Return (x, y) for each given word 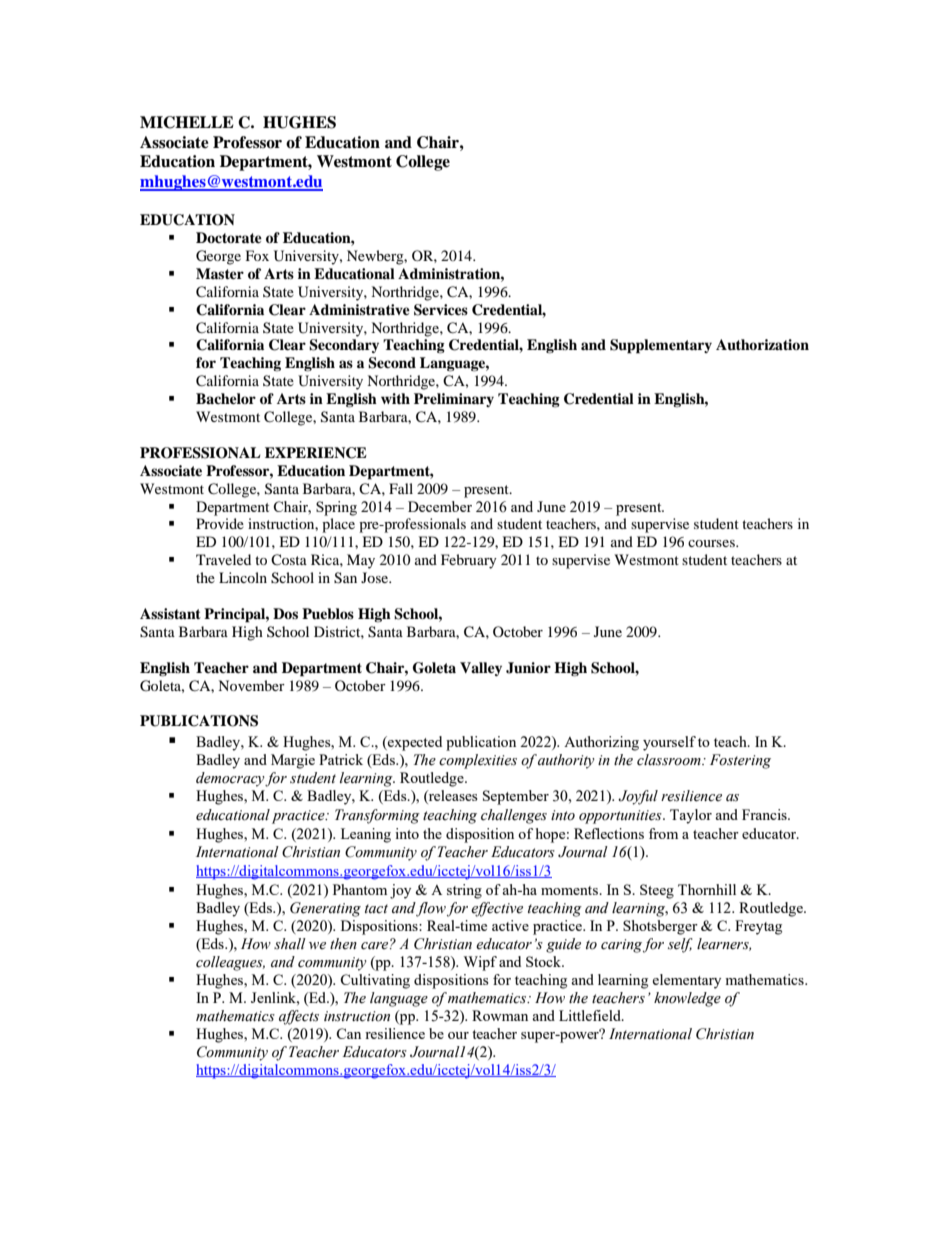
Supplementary (661, 346)
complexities (478, 761)
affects (299, 1017)
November (251, 685)
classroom (670, 760)
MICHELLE (187, 122)
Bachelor (226, 398)
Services (441, 310)
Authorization (762, 345)
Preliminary (454, 400)
